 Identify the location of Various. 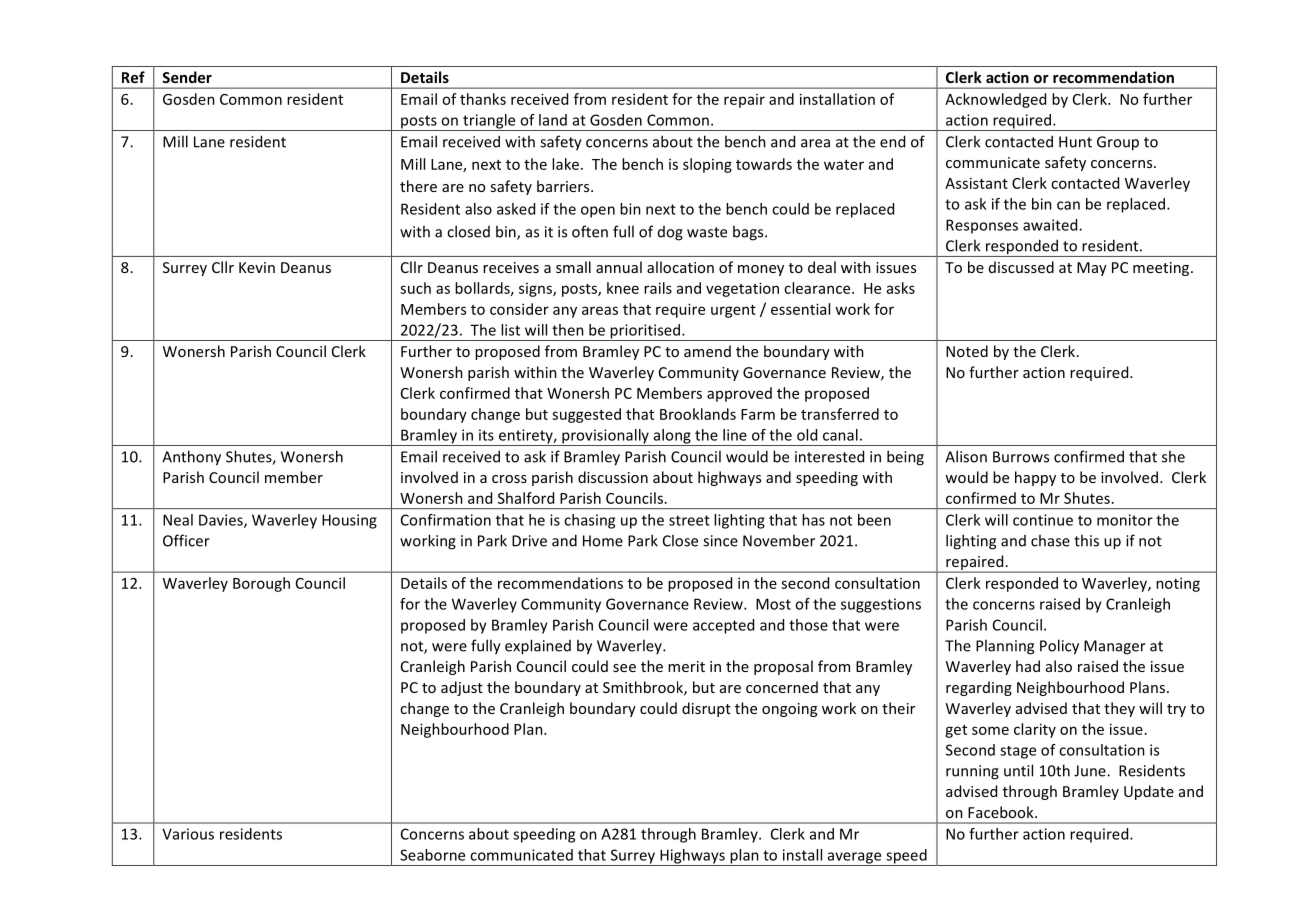
(188, 834).
